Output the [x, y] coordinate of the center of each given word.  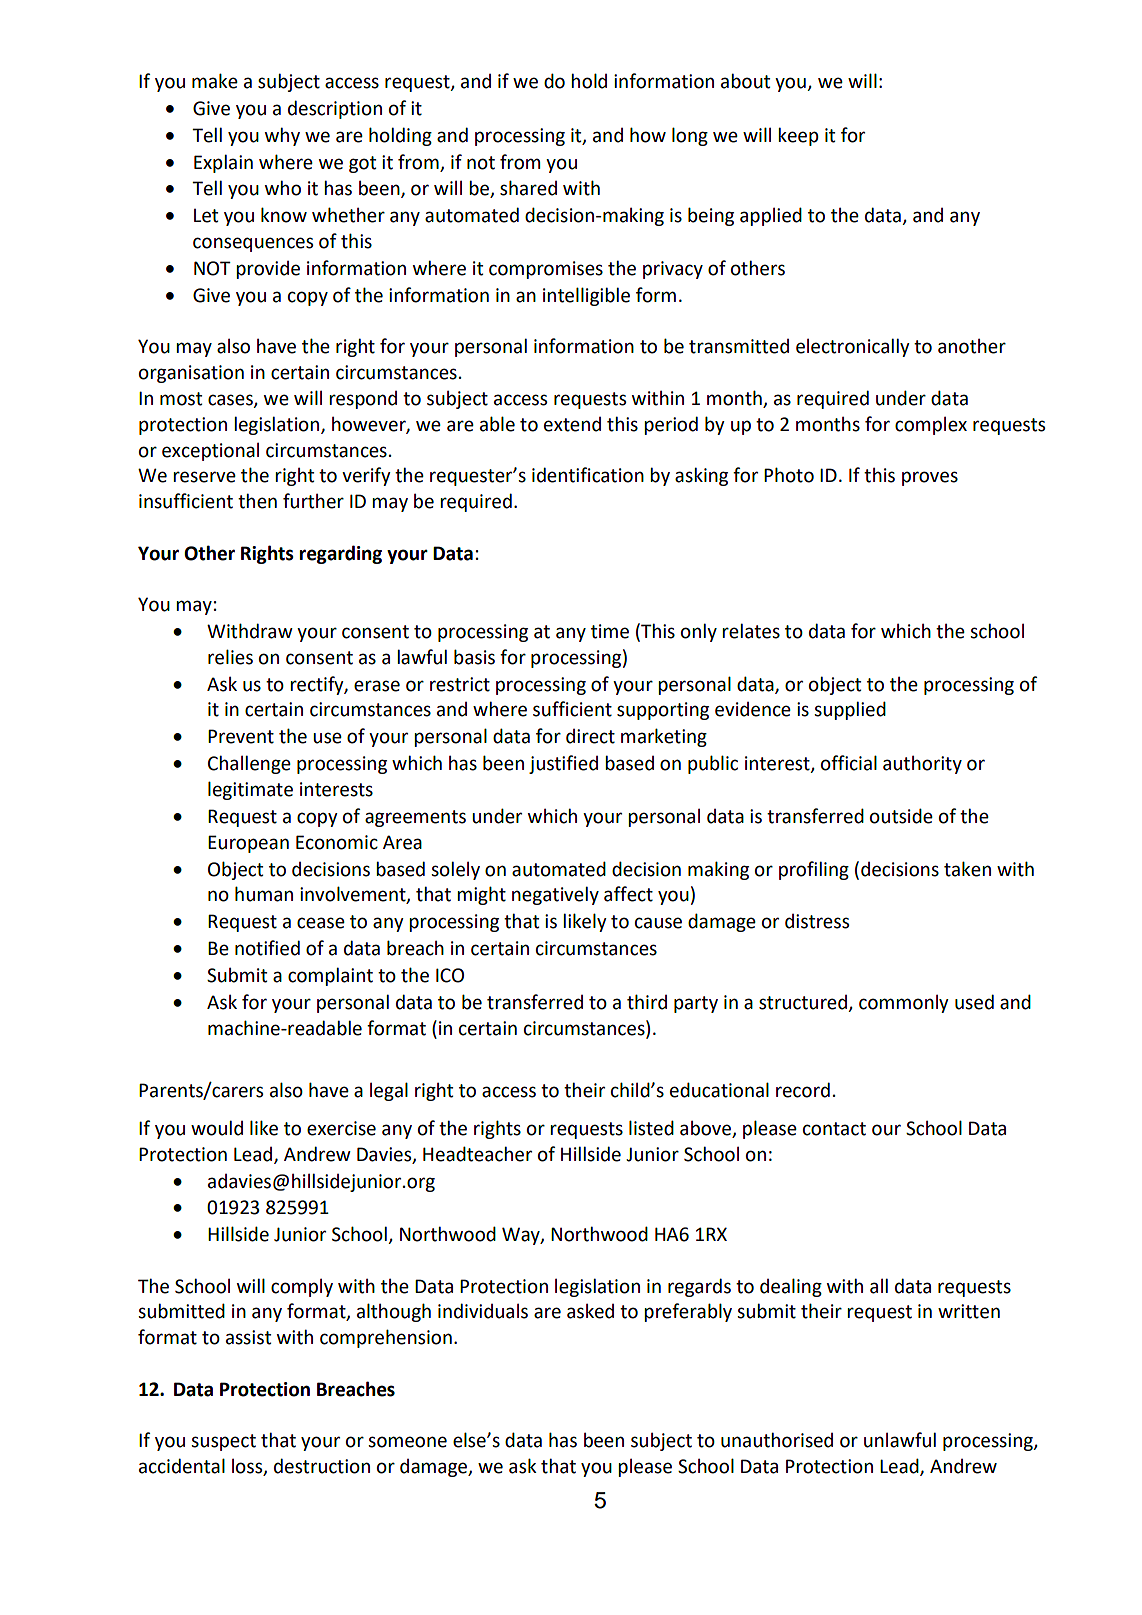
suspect [223, 1442]
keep [798, 136]
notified [267, 948]
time [610, 631]
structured [803, 1002]
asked [590, 1311]
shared [528, 188]
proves [930, 478]
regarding [341, 554]
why [282, 136]
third [647, 1002]
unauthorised [777, 1440]
